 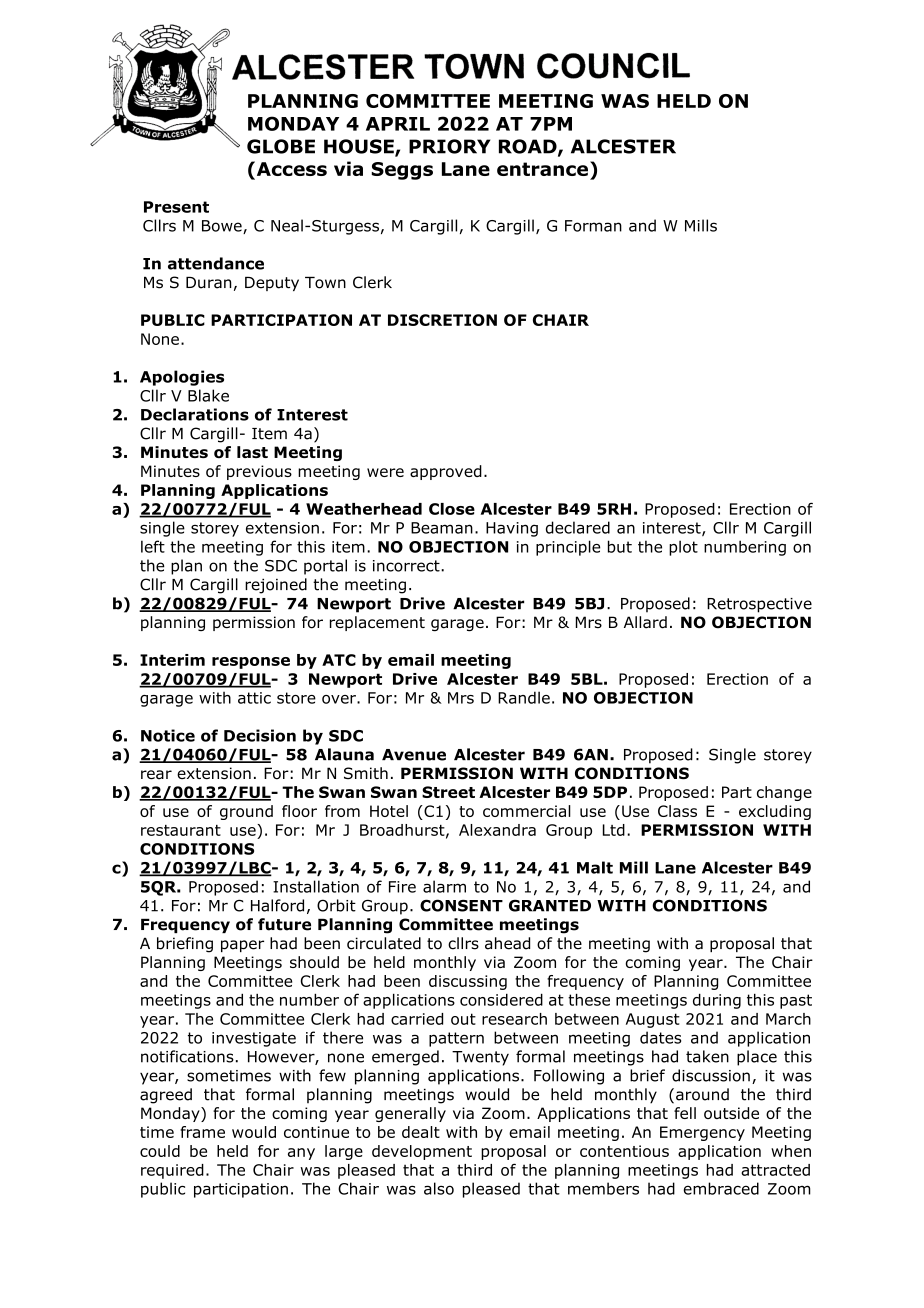 What do you see at coordinates (246, 812) in the document?
I see `ground` at bounding box center [246, 812].
